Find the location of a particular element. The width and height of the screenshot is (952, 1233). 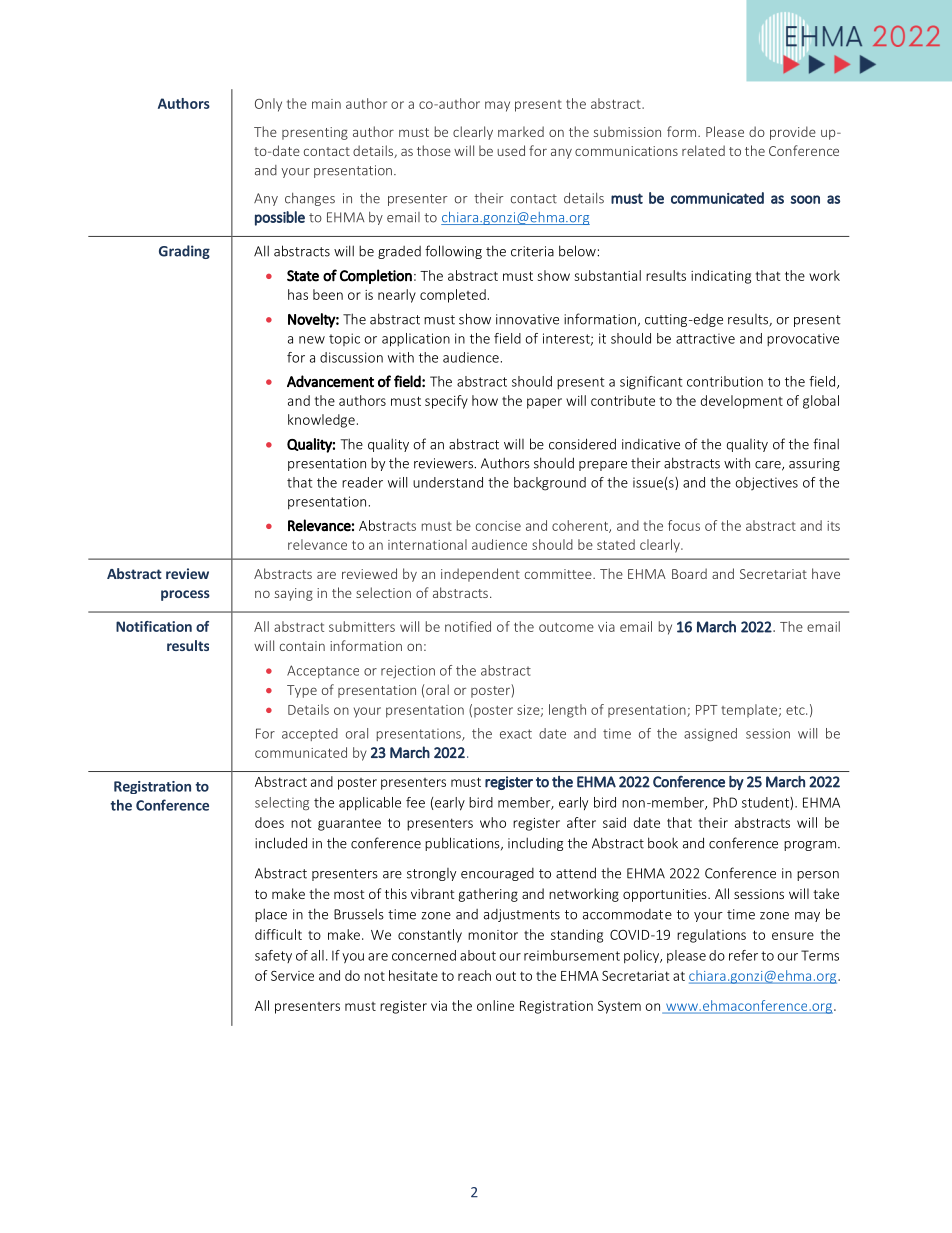

marked is located at coordinates (521, 131).
